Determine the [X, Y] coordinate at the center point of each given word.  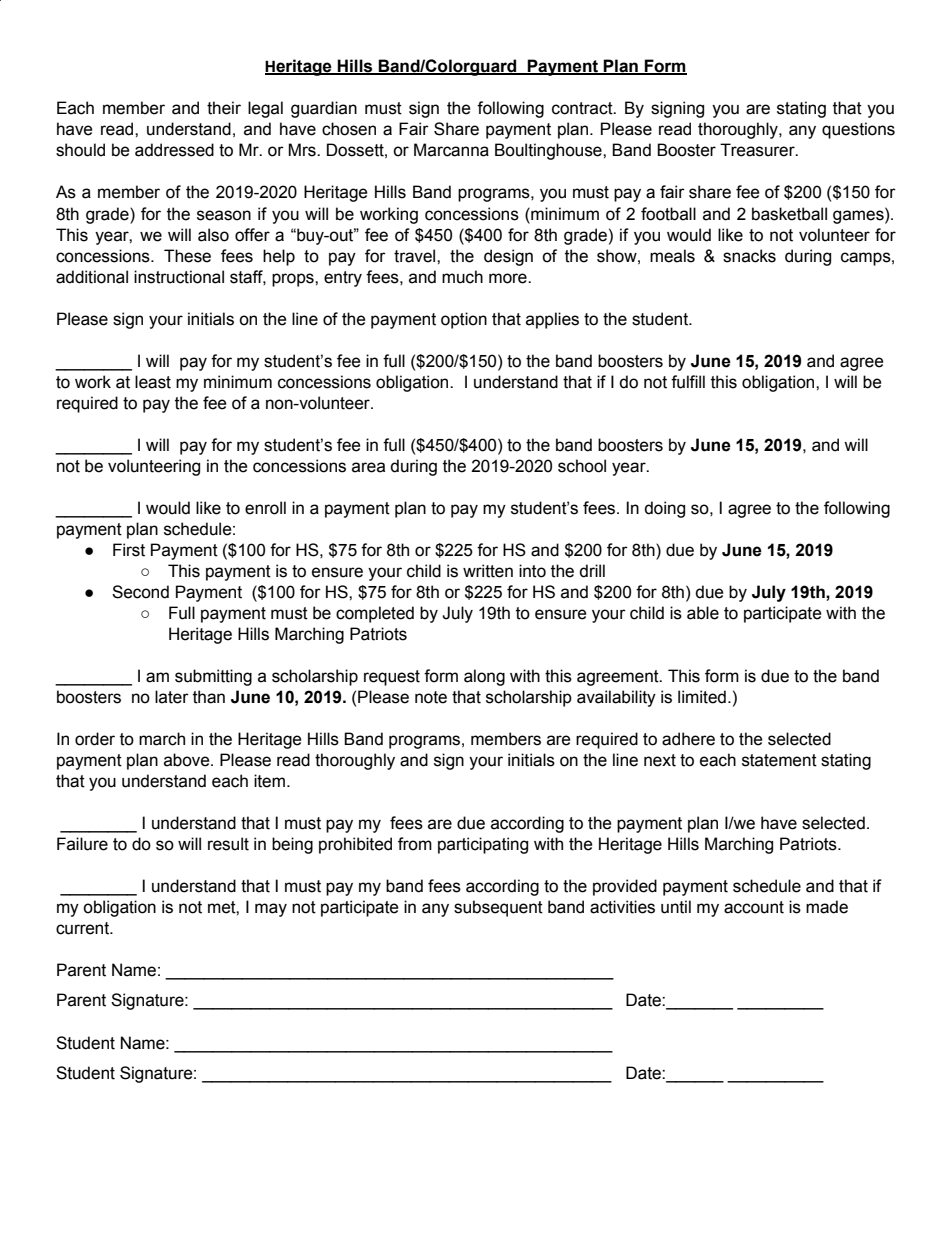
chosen [349, 129]
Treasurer [758, 150]
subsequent [498, 908]
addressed [174, 150]
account [754, 907]
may [271, 910]
